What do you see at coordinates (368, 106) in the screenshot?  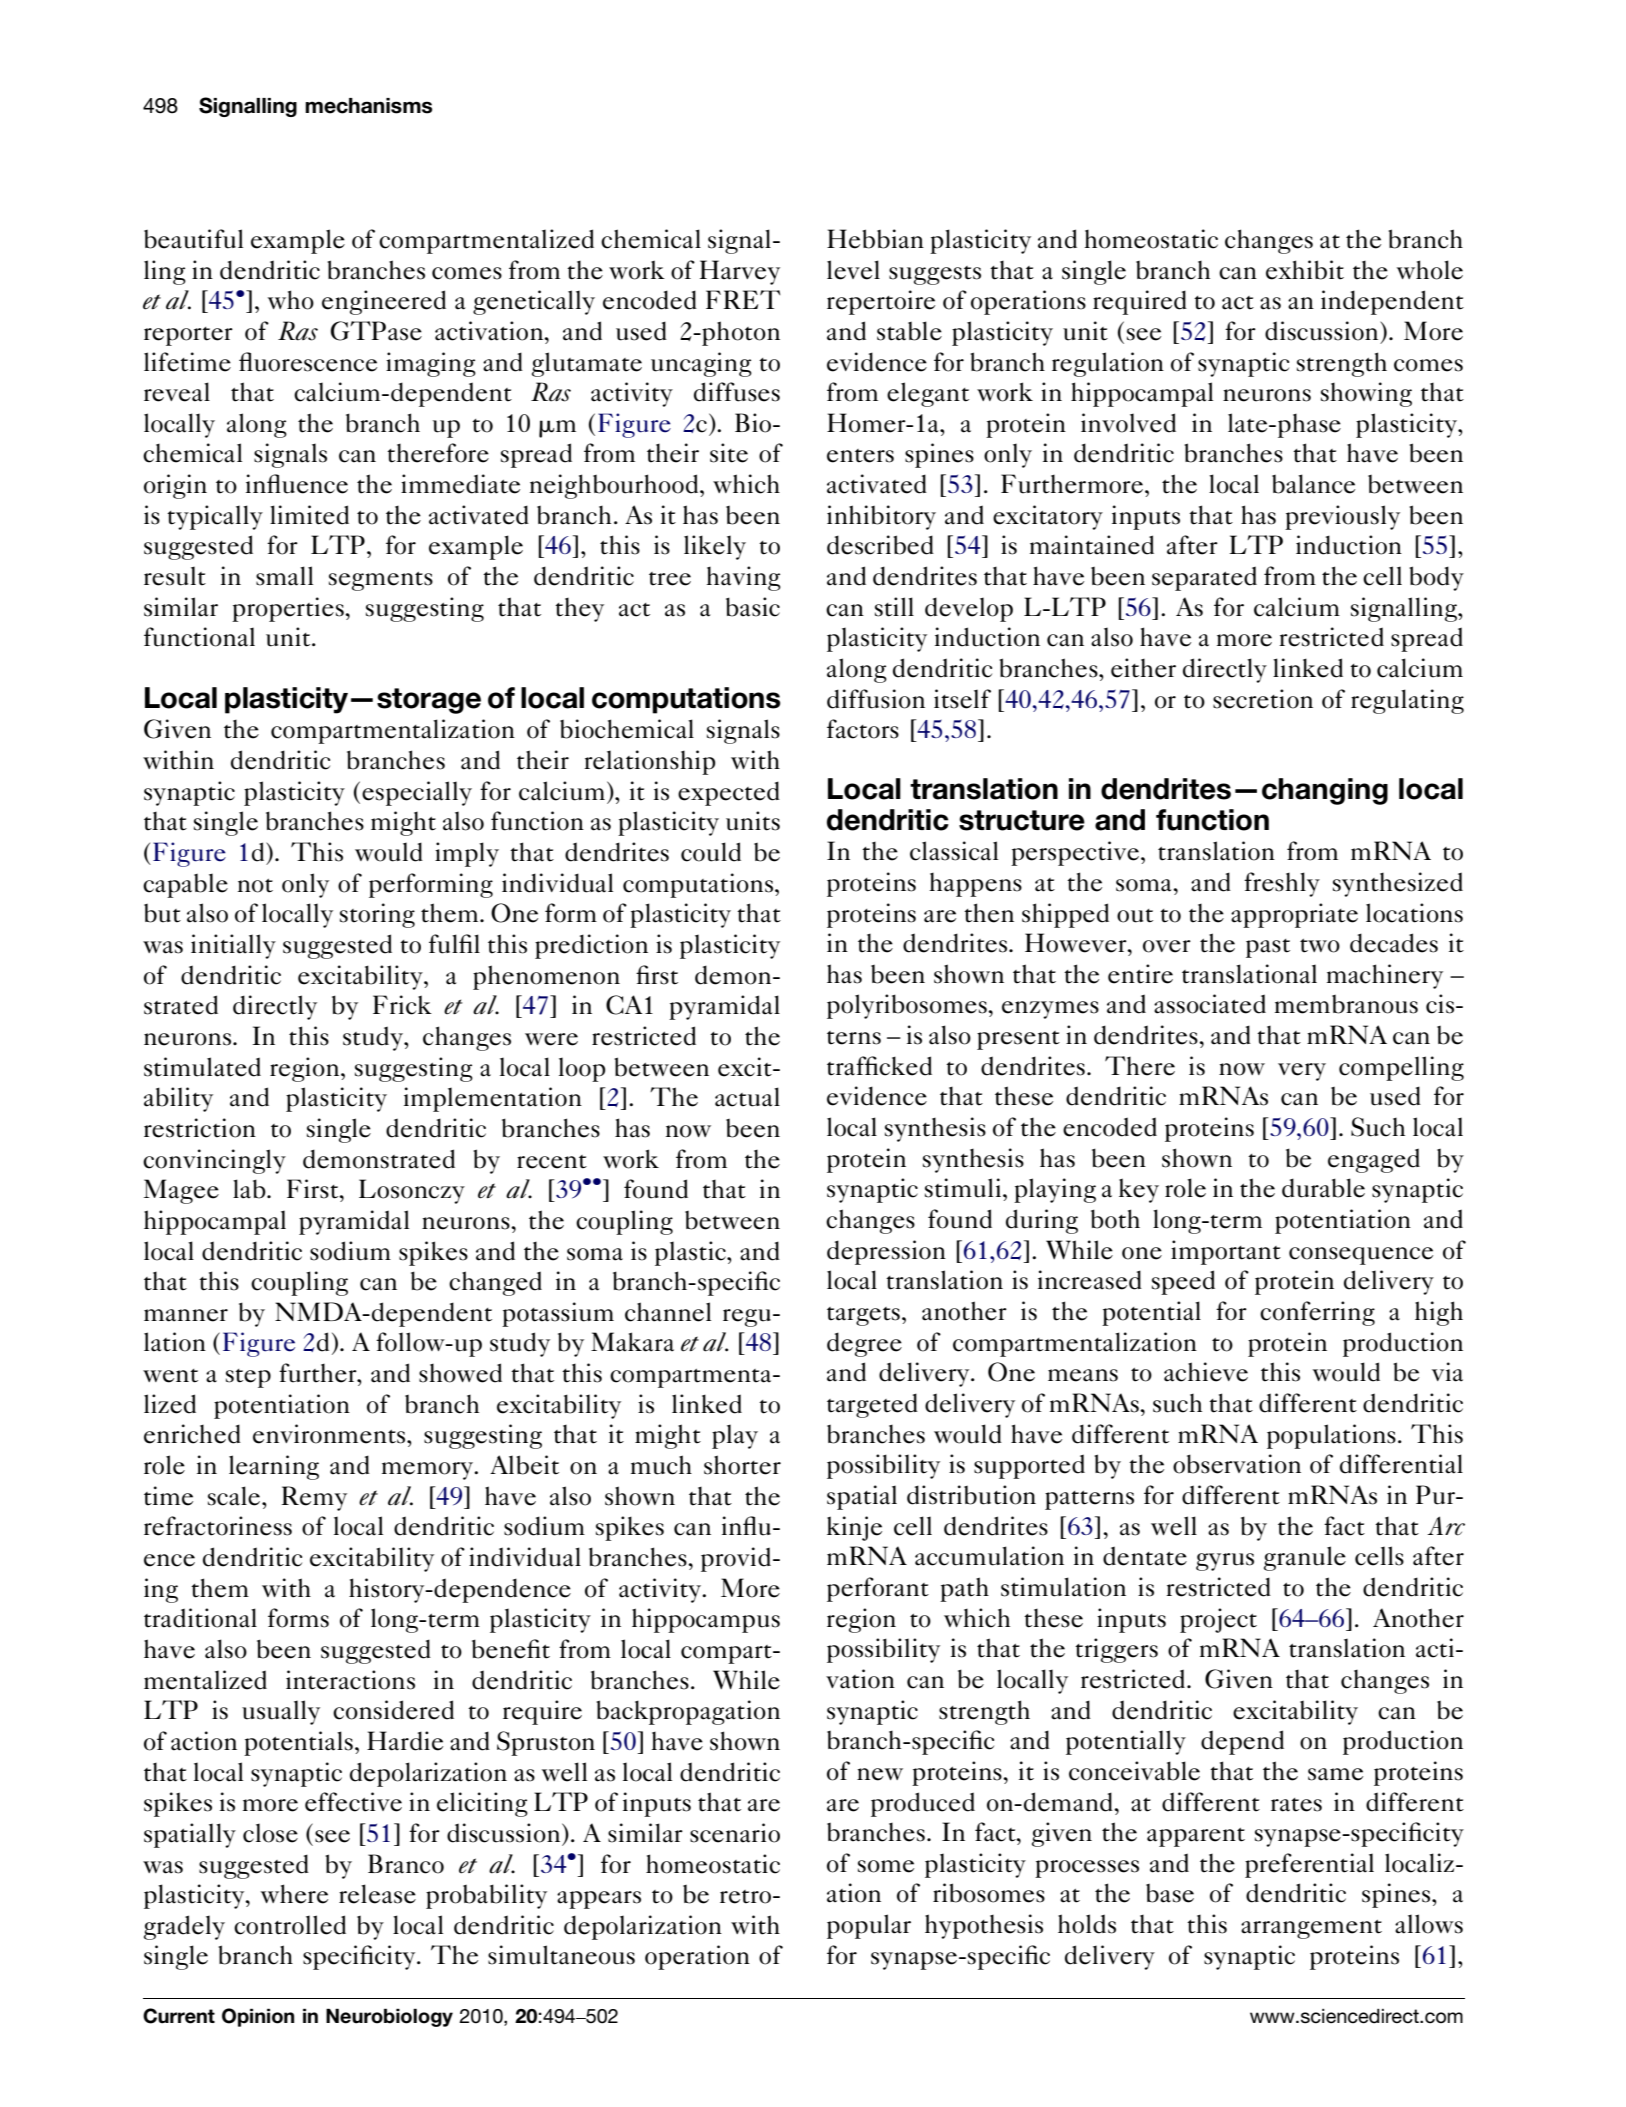 I see `mechanisms` at bounding box center [368, 106].
